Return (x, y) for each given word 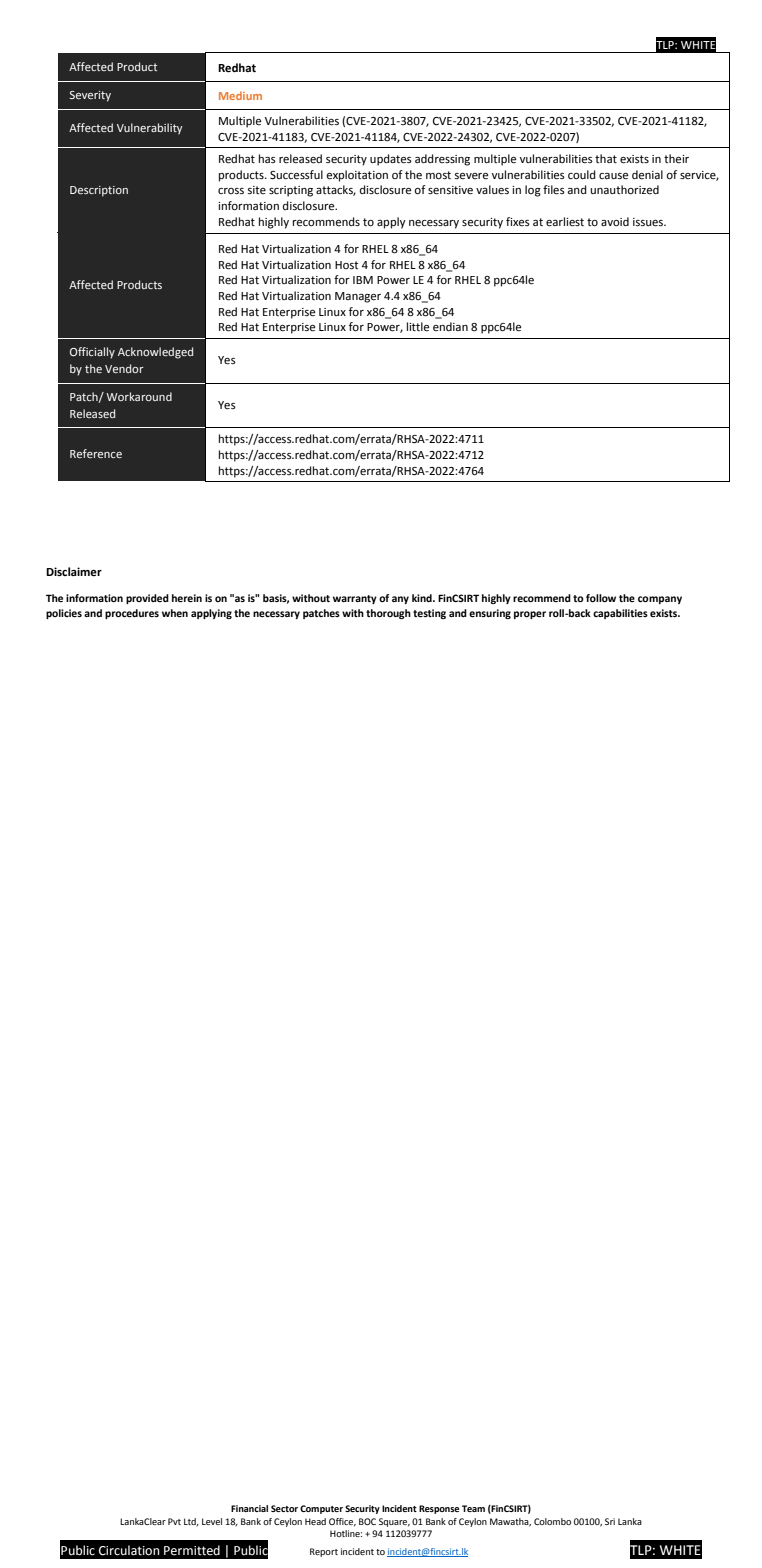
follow (601, 598)
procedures (132, 614)
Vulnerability (149, 129)
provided (147, 599)
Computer (321, 1509)
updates (391, 160)
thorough (388, 614)
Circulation (129, 1550)
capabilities (620, 614)
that (606, 158)
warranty (355, 599)
